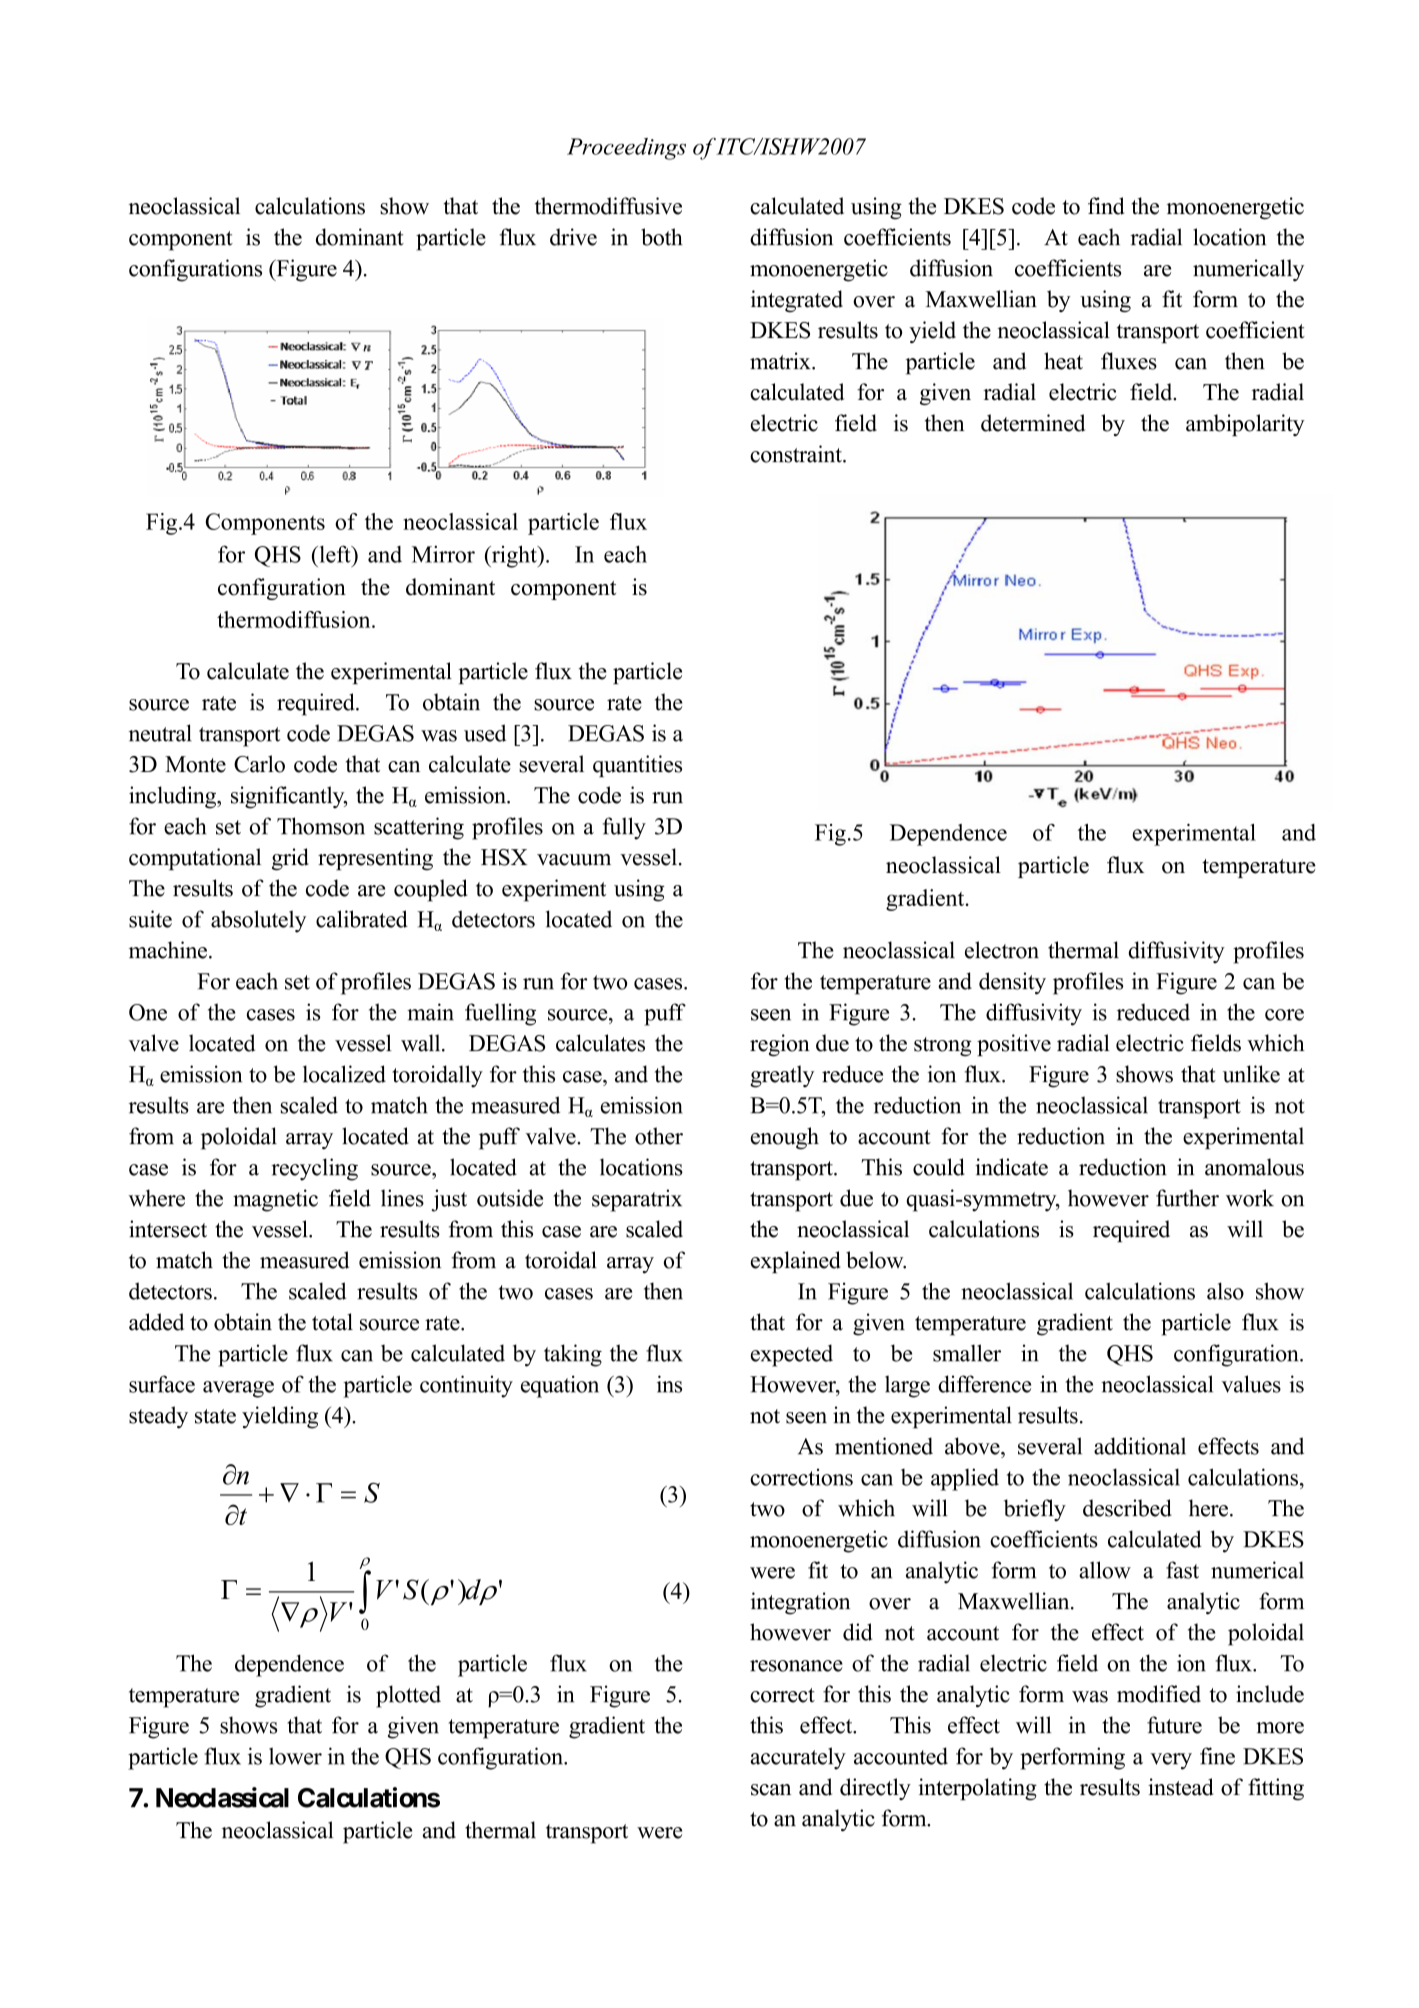  Describe the element at coordinates (295, 1756) in the screenshot. I see `lower` at that location.
